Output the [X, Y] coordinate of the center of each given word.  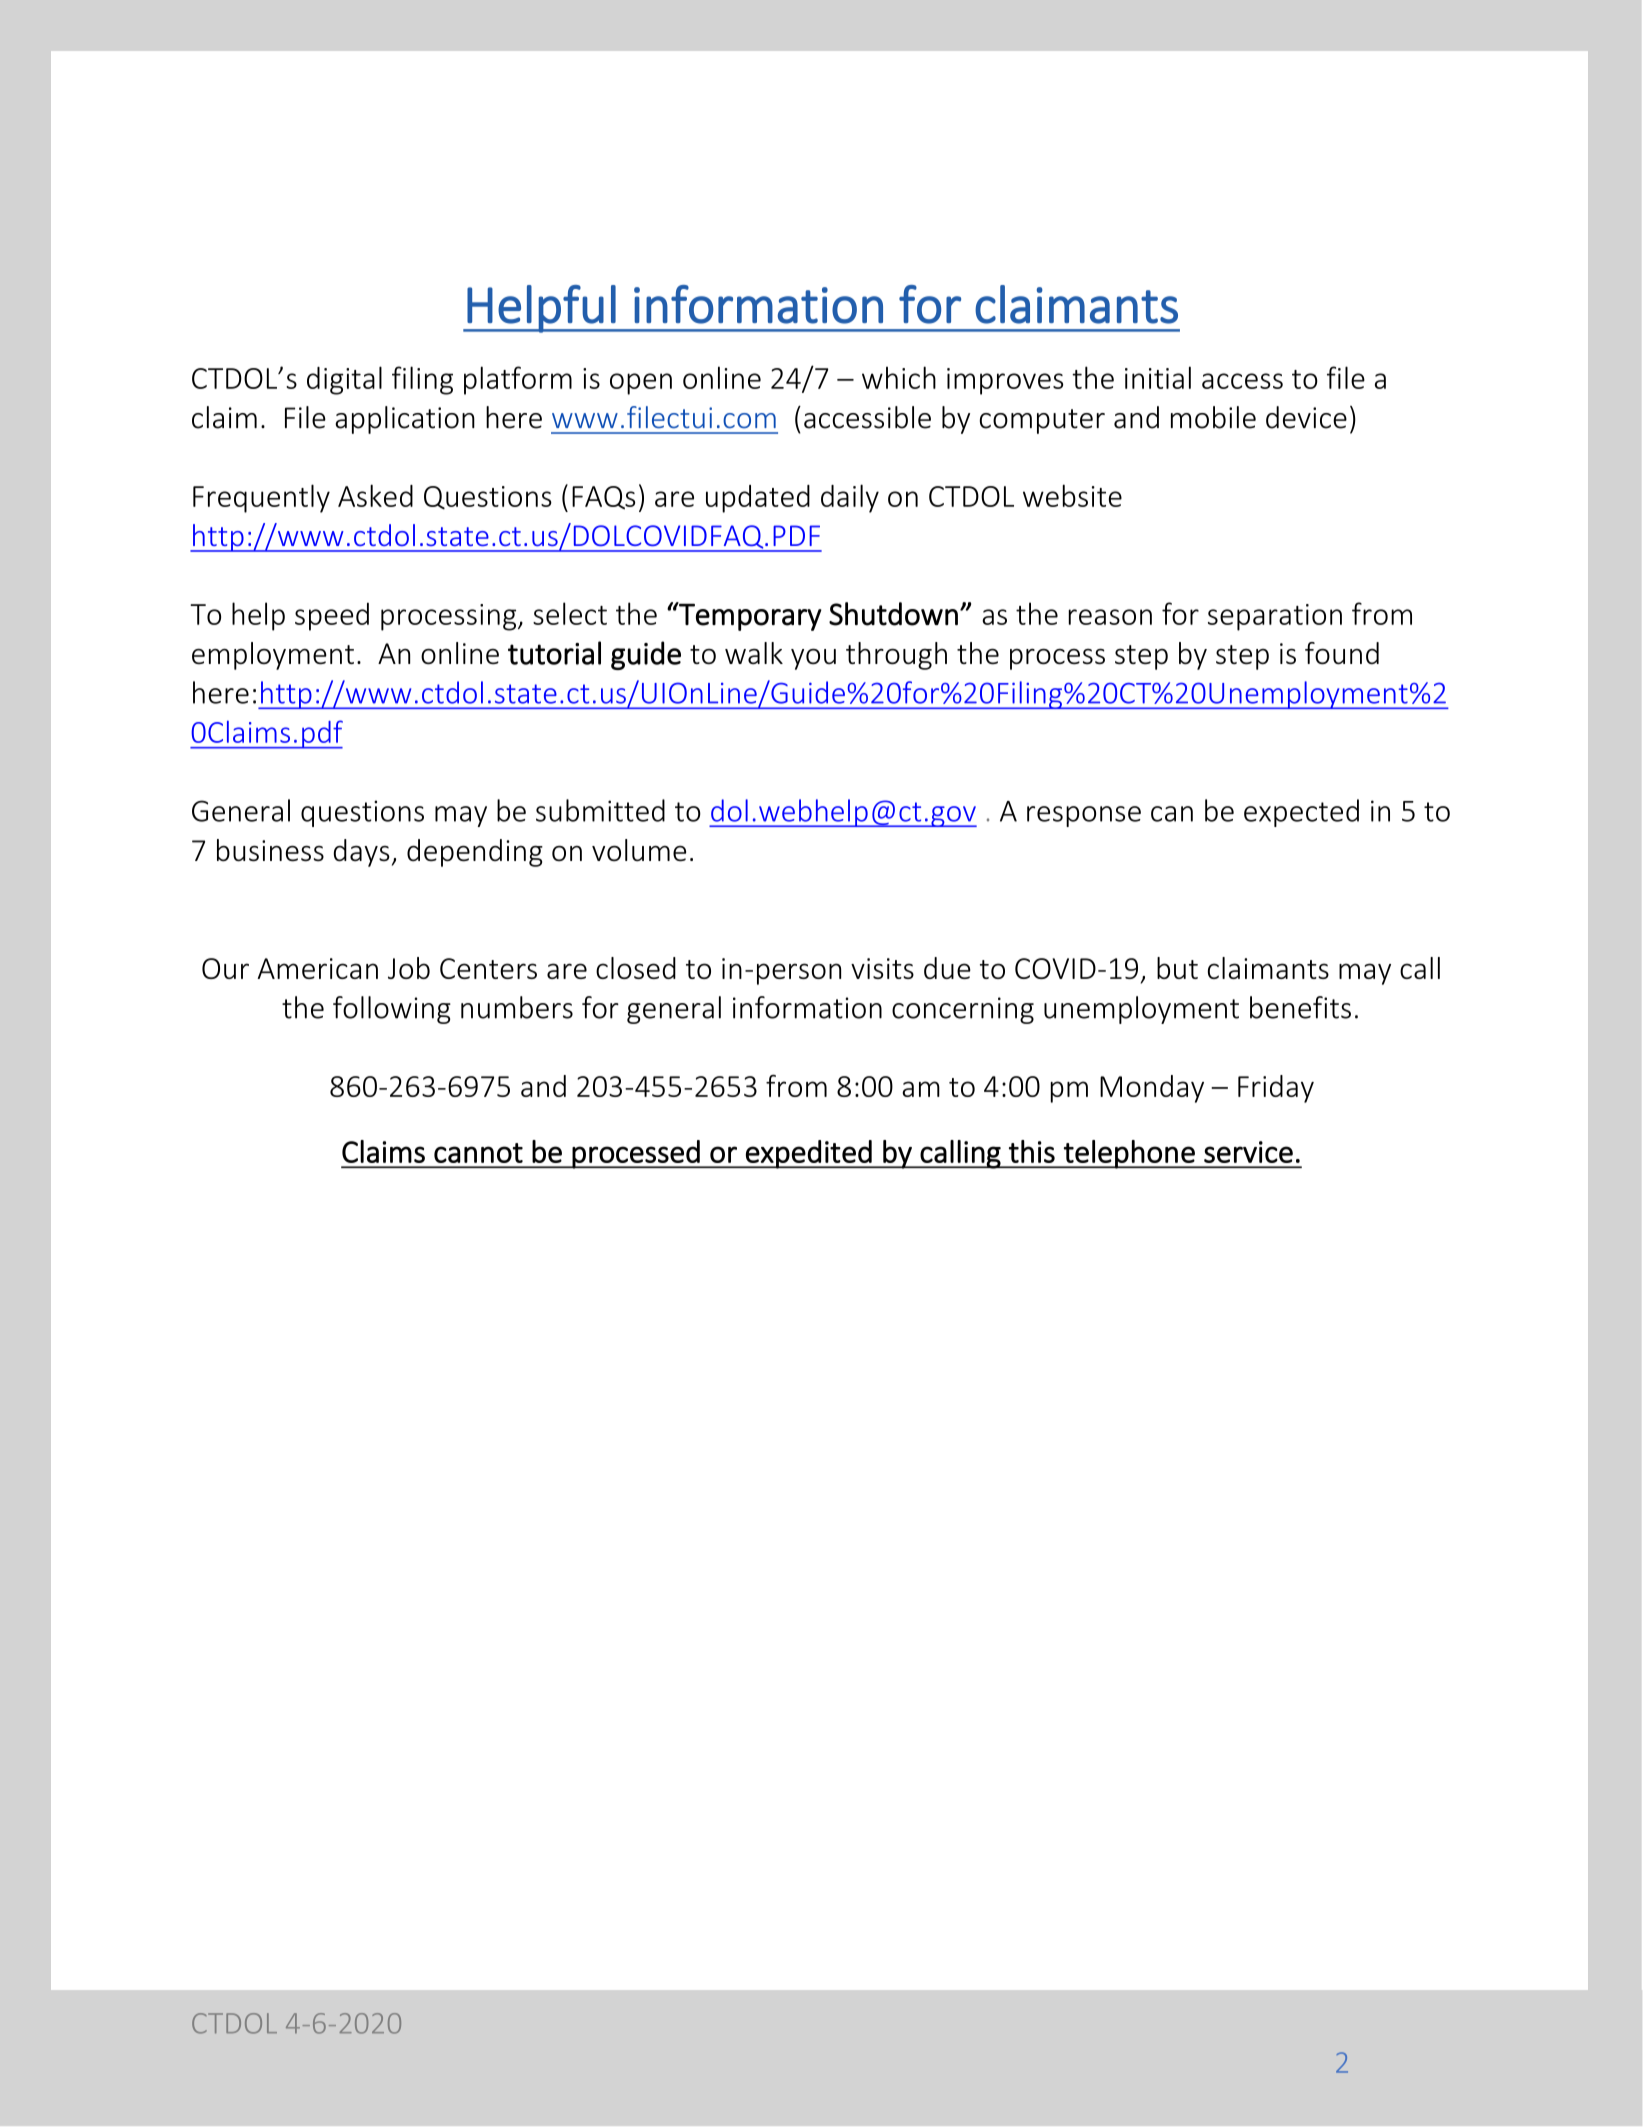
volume [639, 850]
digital [344, 380]
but [1177, 968]
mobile [1213, 417]
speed [332, 617]
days [362, 853]
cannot [478, 1153]
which [899, 377]
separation [1275, 617]
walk [754, 653]
